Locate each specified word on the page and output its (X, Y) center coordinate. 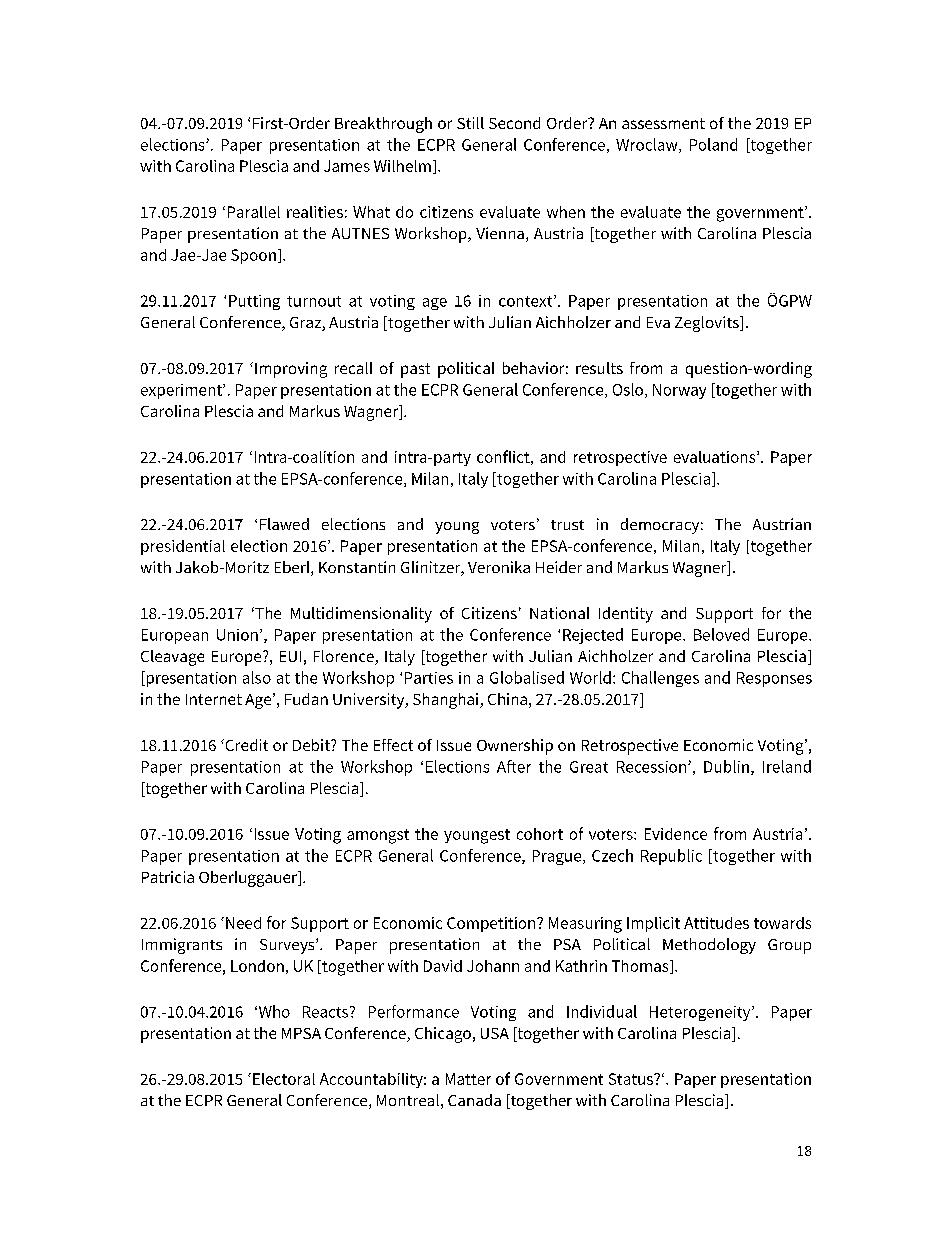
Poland (713, 144)
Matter (468, 1079)
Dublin (726, 766)
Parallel (254, 212)
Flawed (284, 524)
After (514, 766)
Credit (245, 745)
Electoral (284, 1079)
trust (567, 525)
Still (470, 123)
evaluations (716, 457)
